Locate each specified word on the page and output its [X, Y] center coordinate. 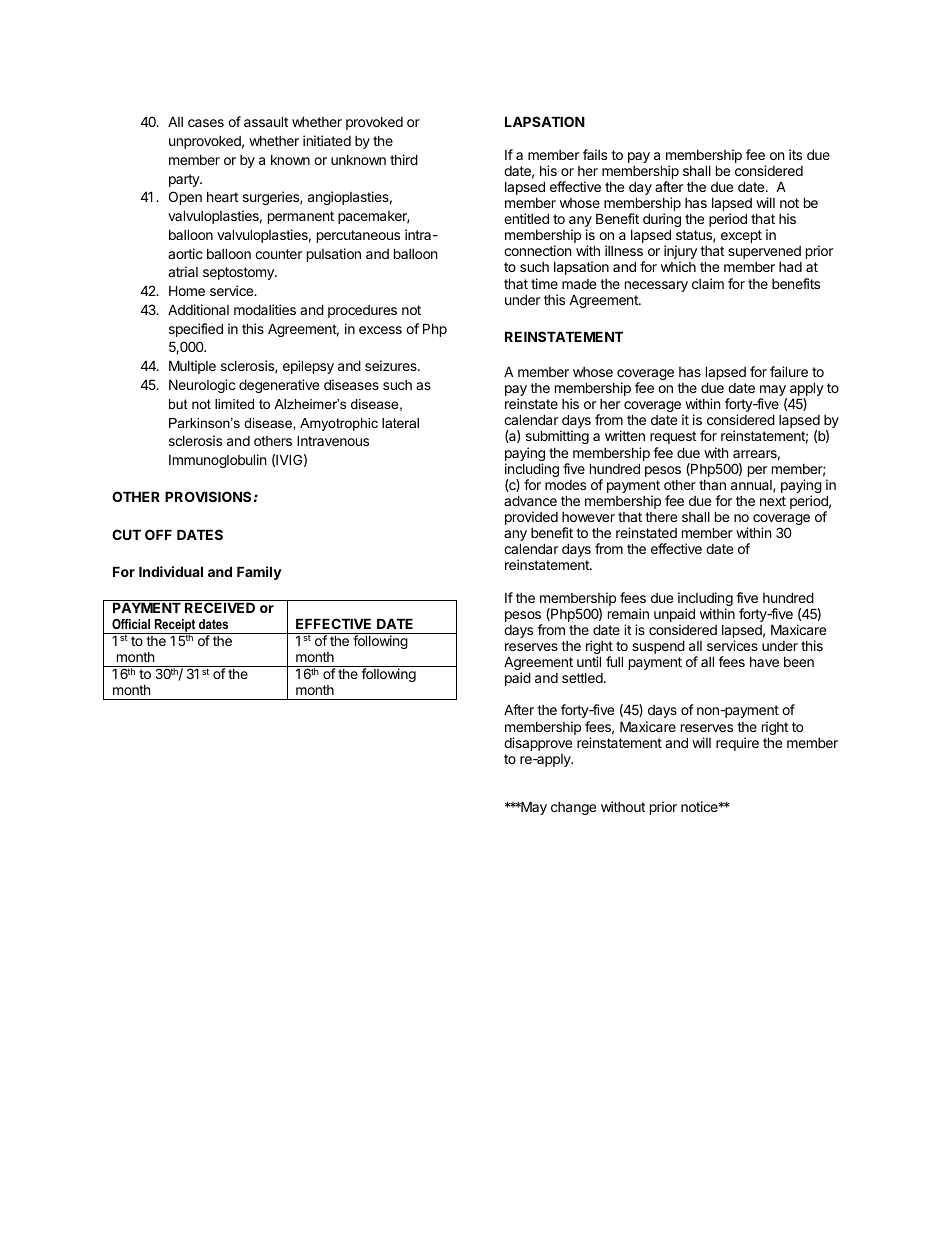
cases [206, 123]
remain [628, 613]
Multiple [192, 367]
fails [595, 154]
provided [531, 518]
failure [789, 371]
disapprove [538, 744]
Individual [171, 571]
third [404, 159]
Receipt [175, 627]
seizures [392, 365]
